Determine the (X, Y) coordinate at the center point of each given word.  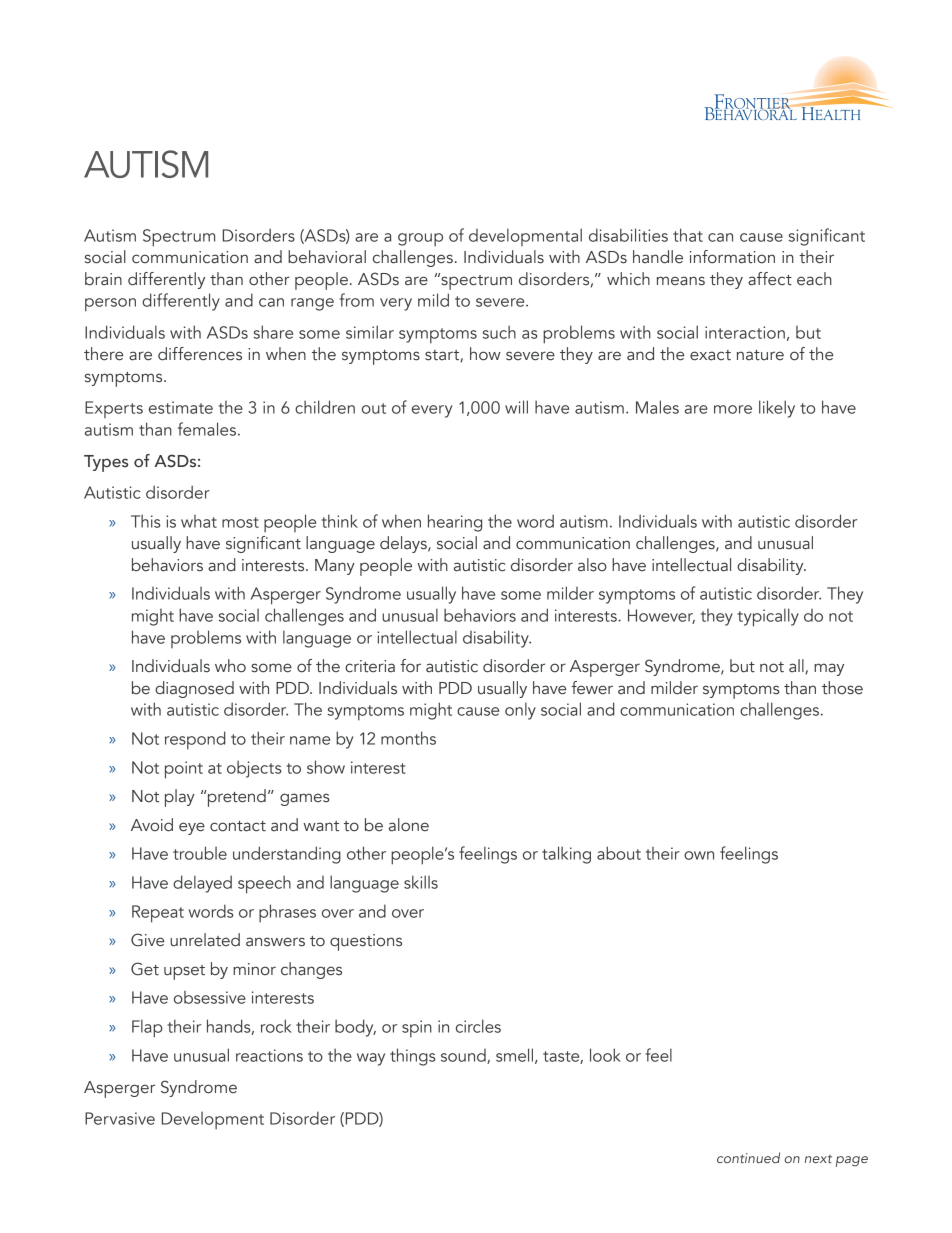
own (699, 855)
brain (103, 279)
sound (464, 1056)
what (199, 521)
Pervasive (120, 1118)
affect (770, 279)
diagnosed (194, 689)
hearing (455, 523)
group (420, 239)
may (829, 669)
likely (777, 409)
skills (421, 882)
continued (748, 1157)
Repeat (158, 914)
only (520, 711)
